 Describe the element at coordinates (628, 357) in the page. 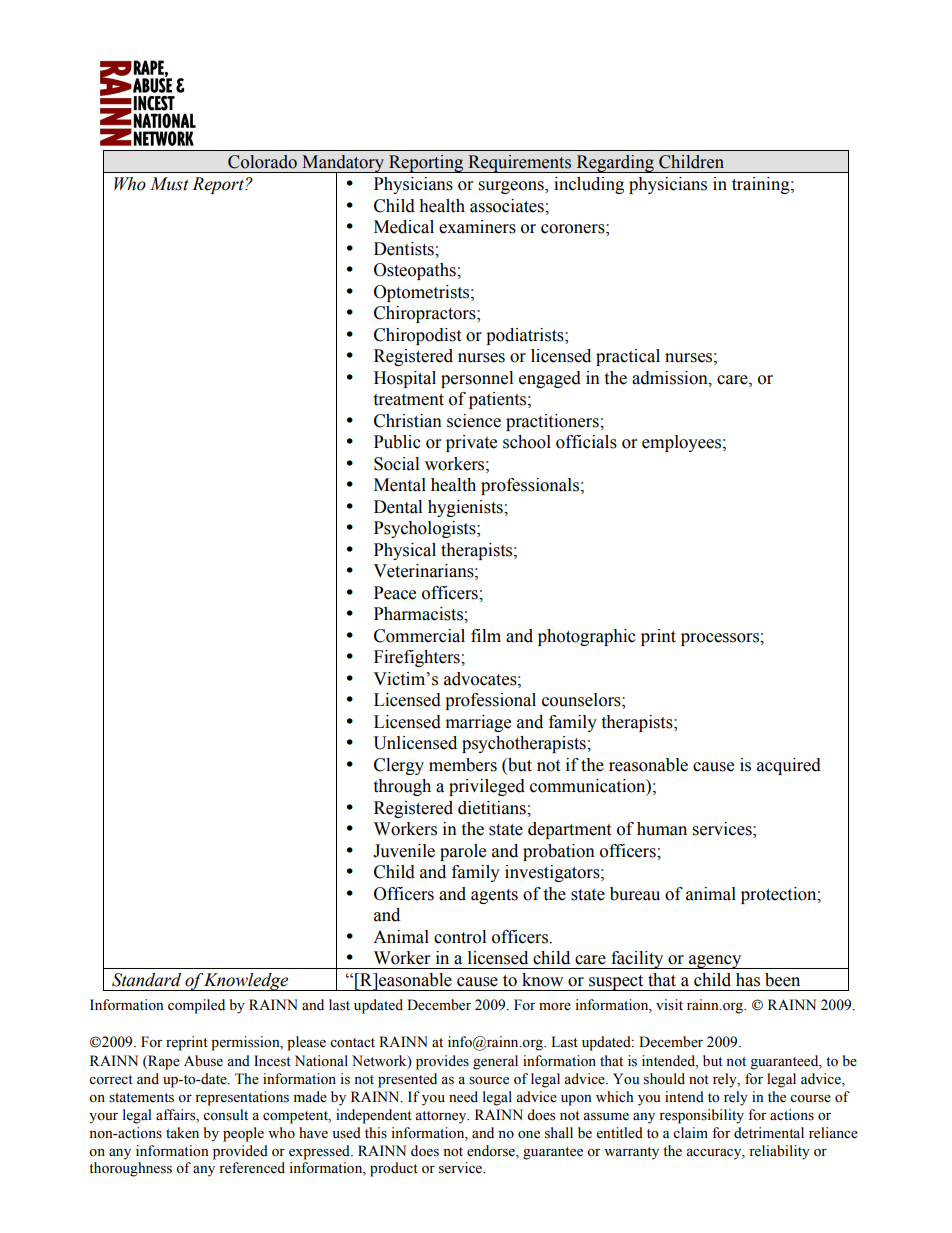

I see `practical` at that location.
